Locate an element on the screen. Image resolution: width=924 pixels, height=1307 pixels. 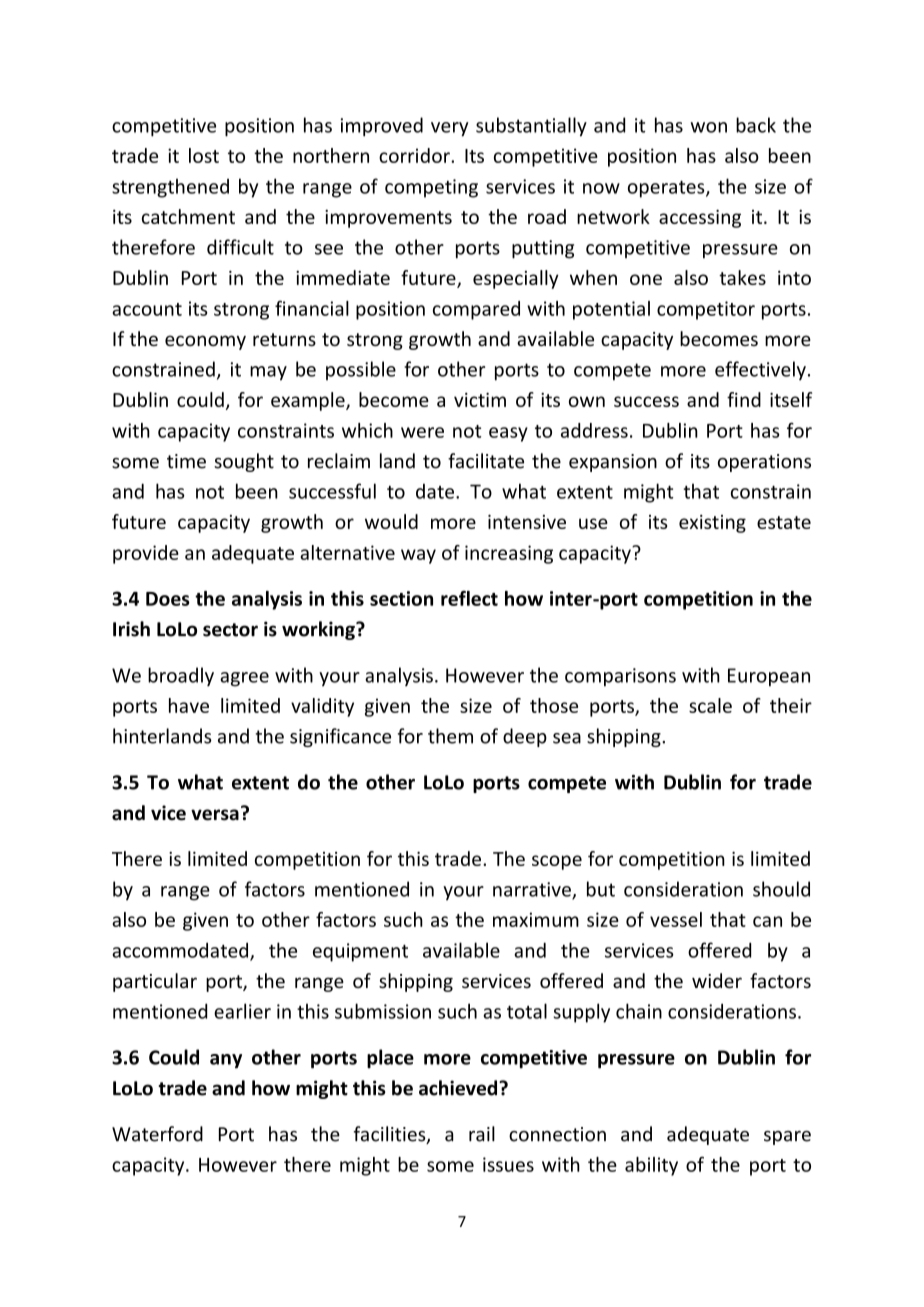
lost is located at coordinates (204, 155).
